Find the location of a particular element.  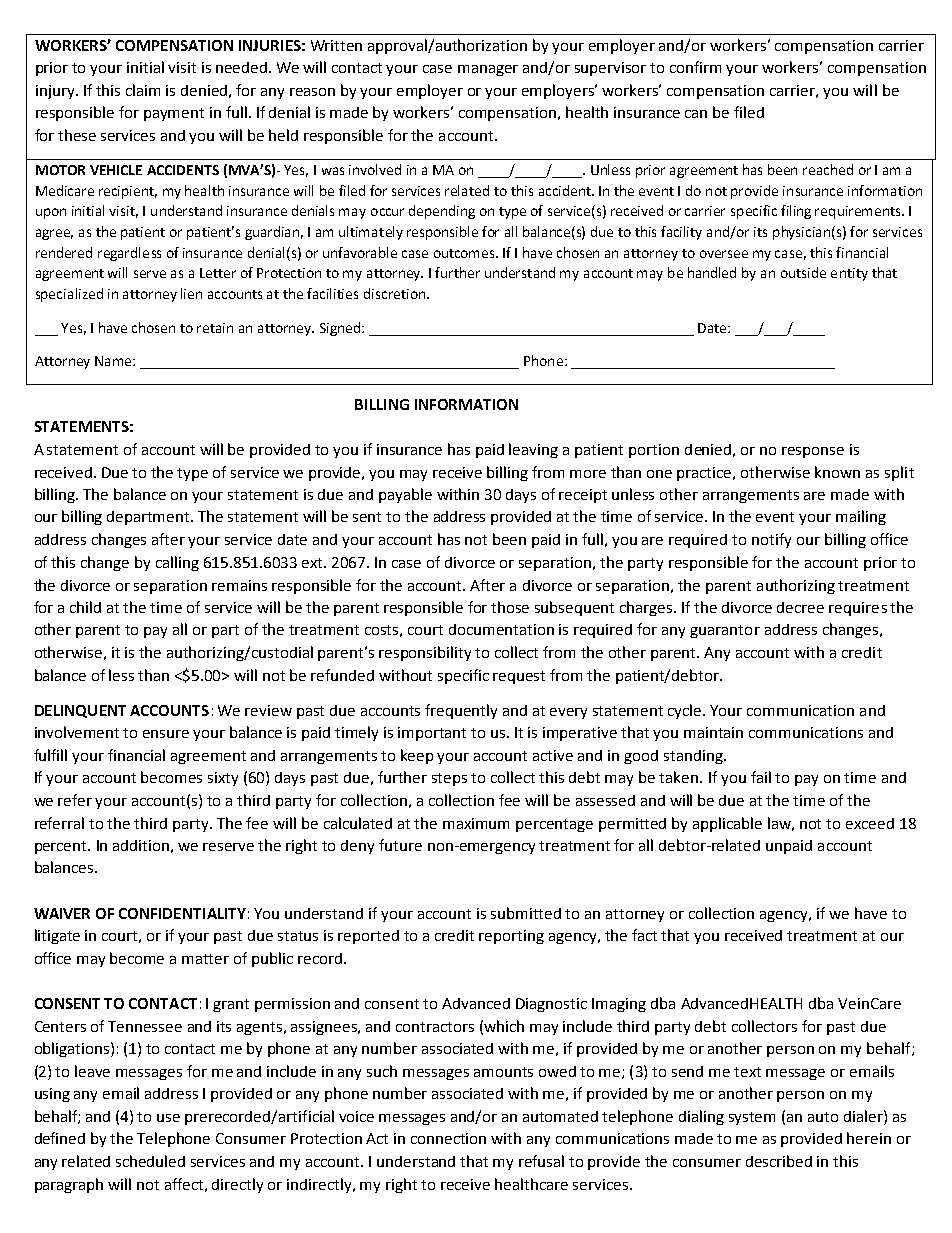

claim is located at coordinates (143, 90).
